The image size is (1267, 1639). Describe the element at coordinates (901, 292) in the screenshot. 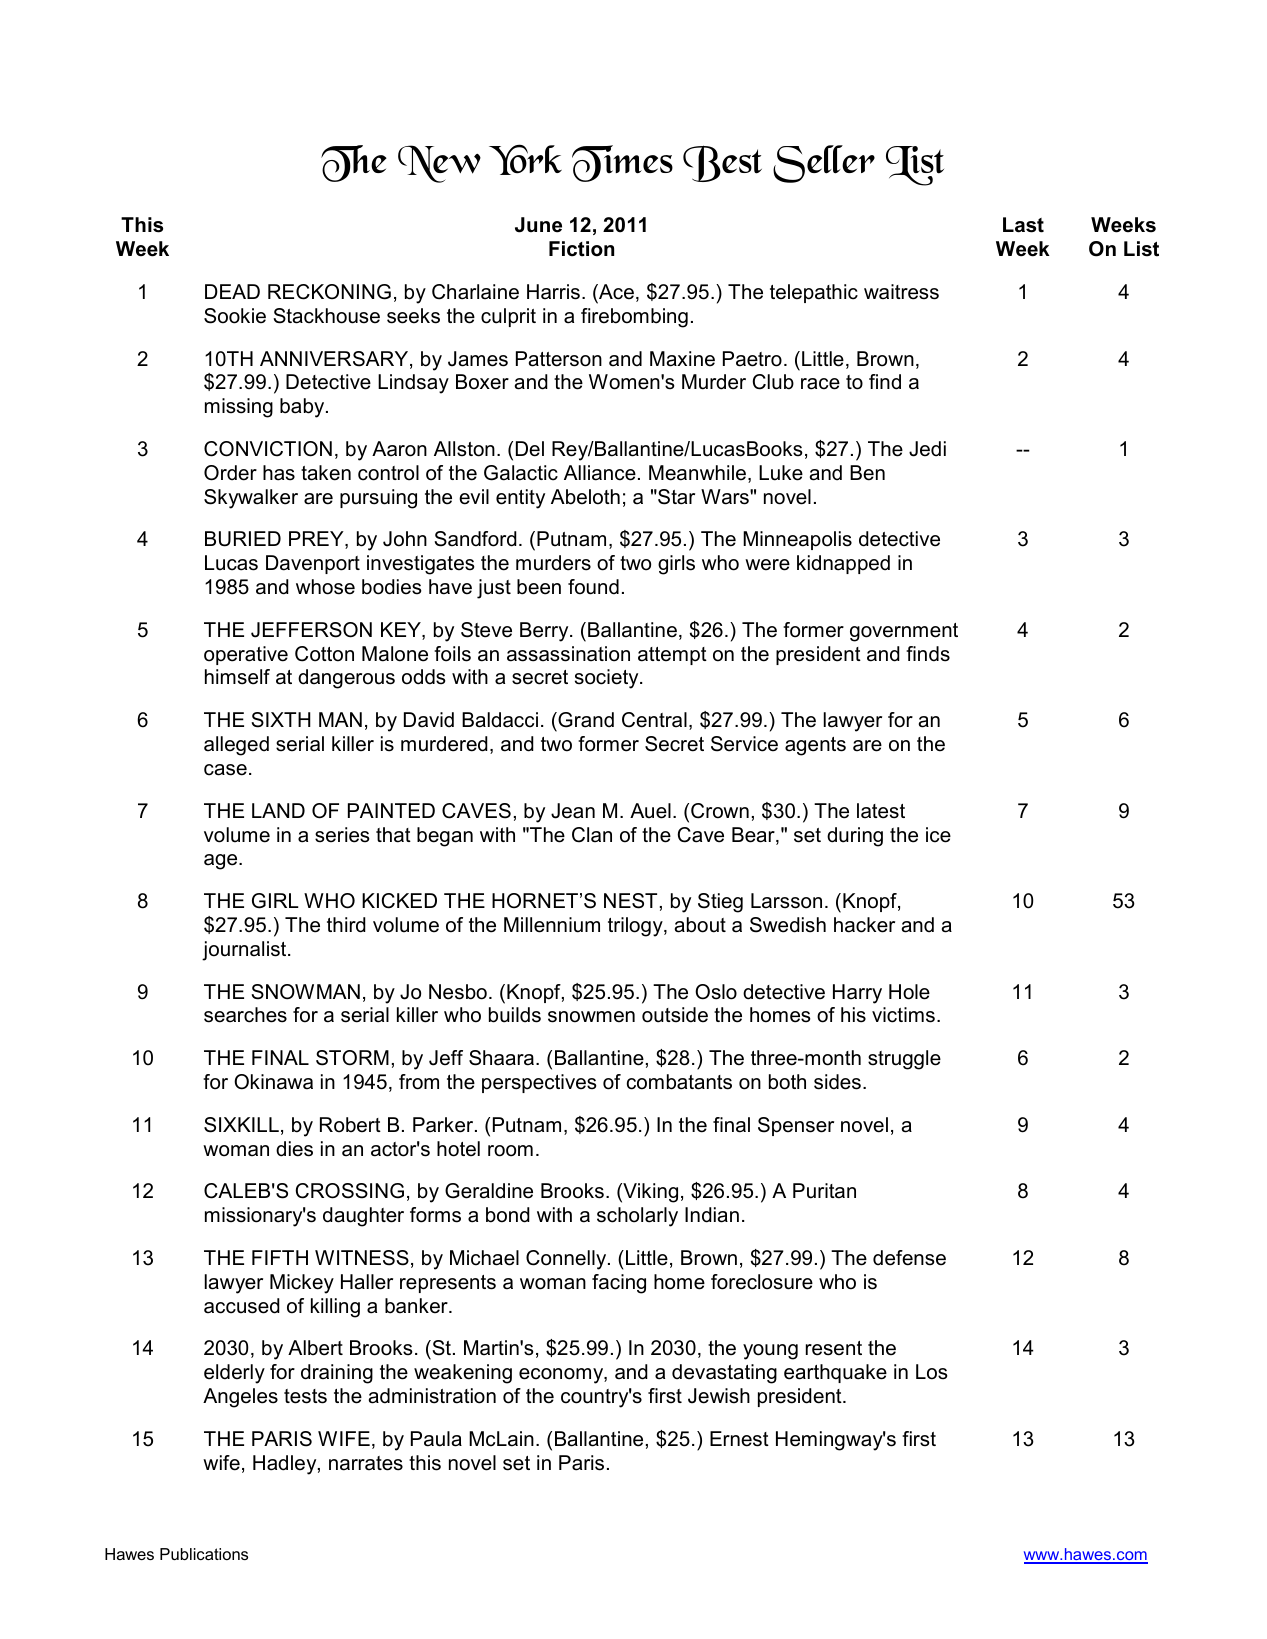

I see `waitress` at that location.
